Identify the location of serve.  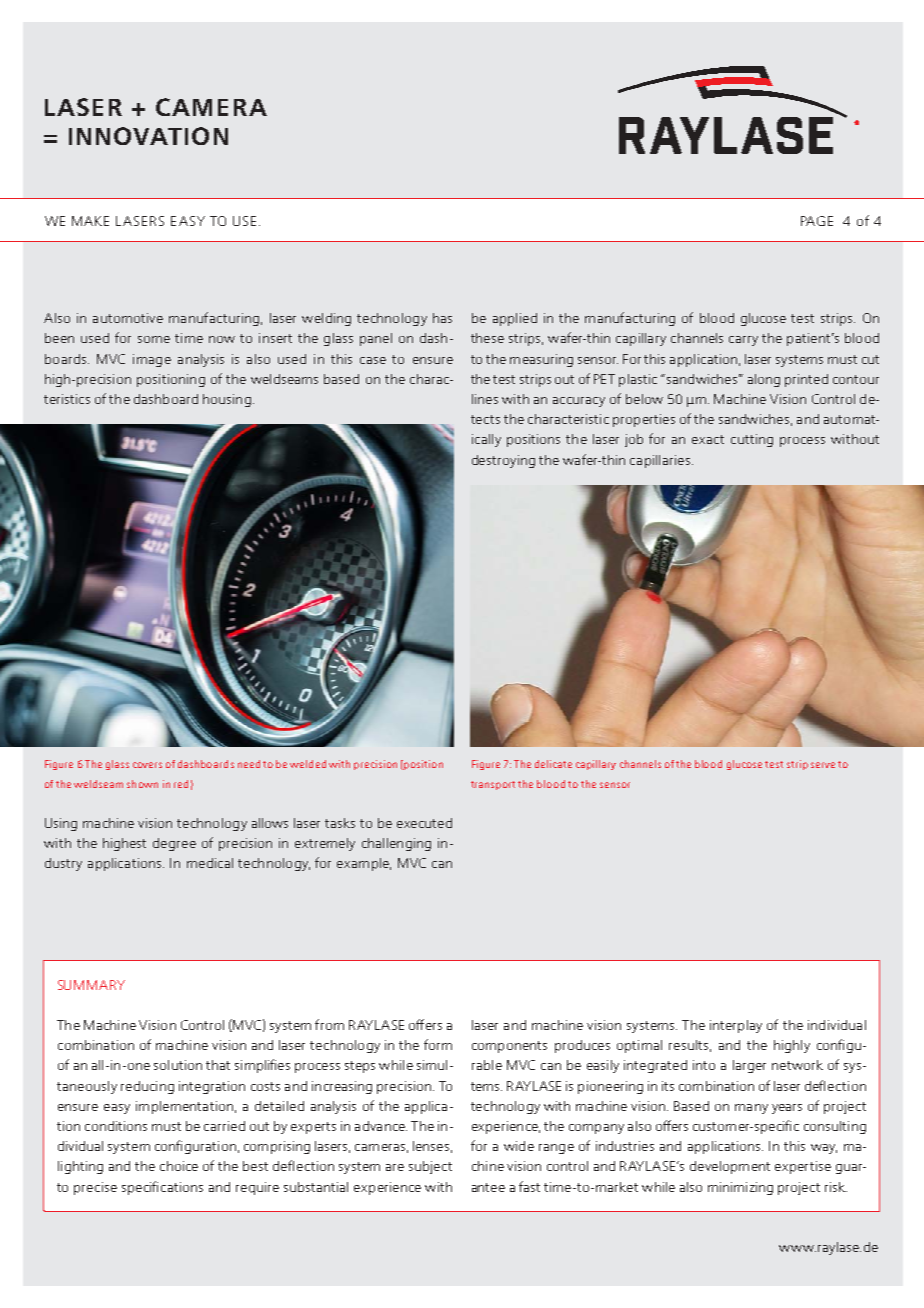
(823, 765).
